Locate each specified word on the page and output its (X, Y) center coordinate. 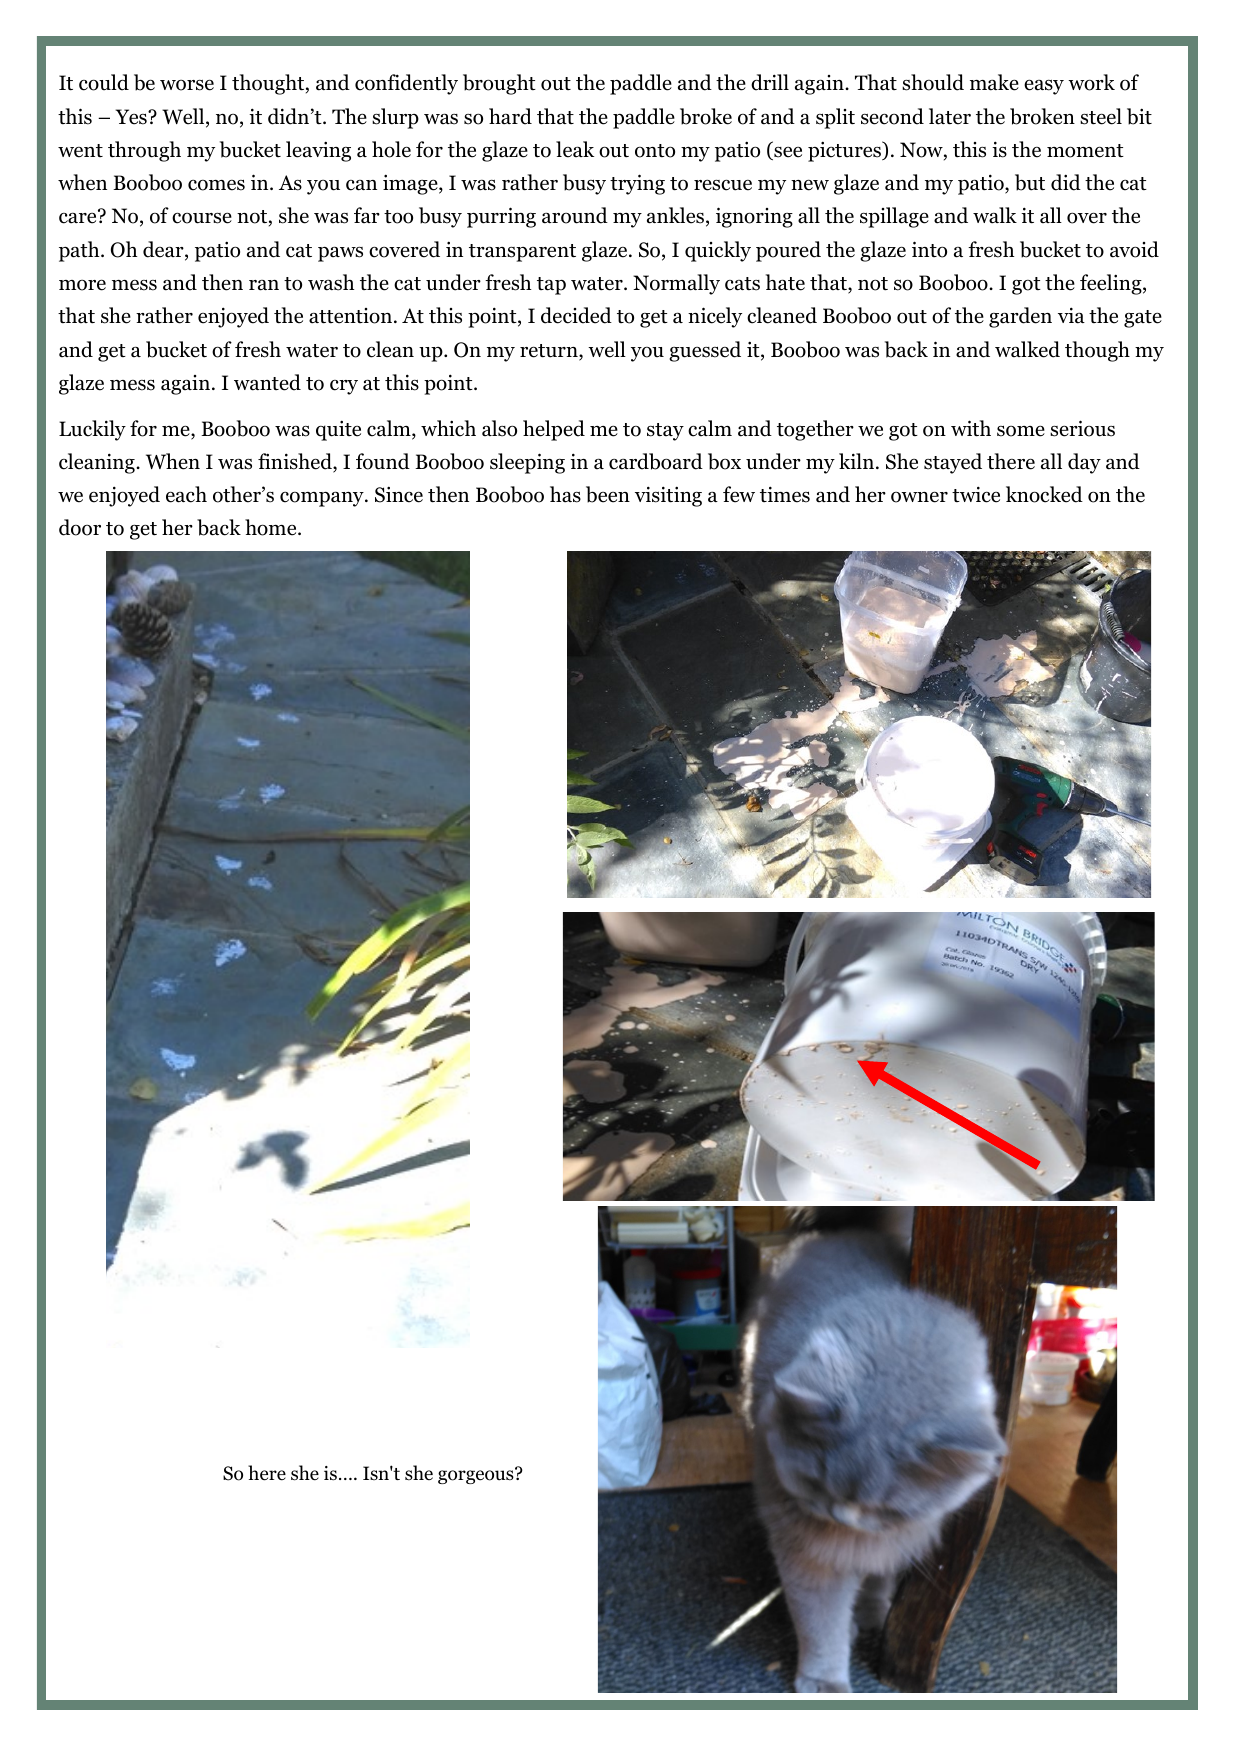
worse (187, 85)
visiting (668, 496)
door (80, 527)
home (272, 527)
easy (1044, 87)
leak (575, 149)
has (565, 494)
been (608, 494)
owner (919, 497)
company (323, 499)
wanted (267, 382)
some (1021, 431)
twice (976, 494)
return (550, 352)
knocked (1044, 494)
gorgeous (477, 1476)
